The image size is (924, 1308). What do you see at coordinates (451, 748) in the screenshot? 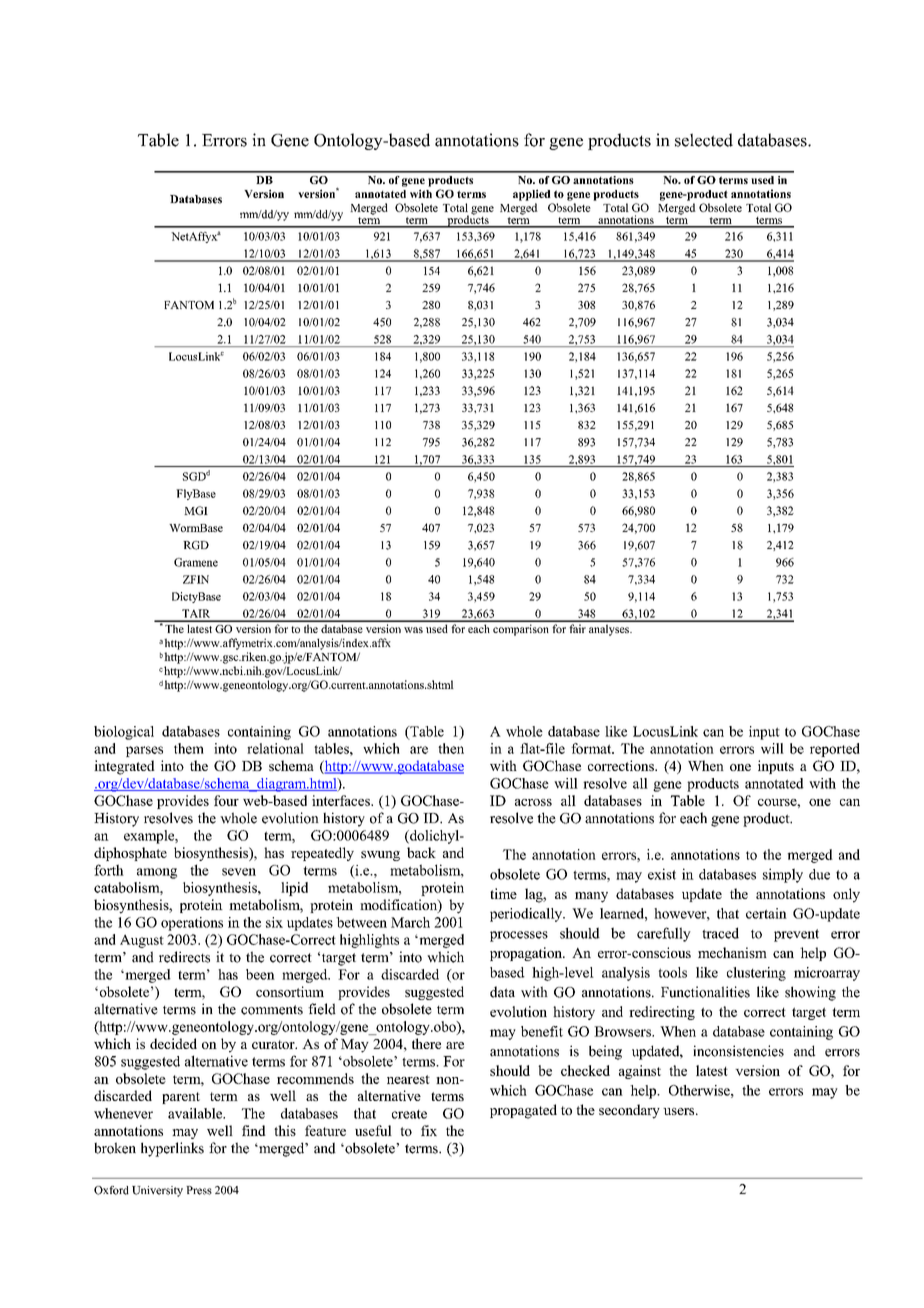
I see `then` at bounding box center [451, 748].
